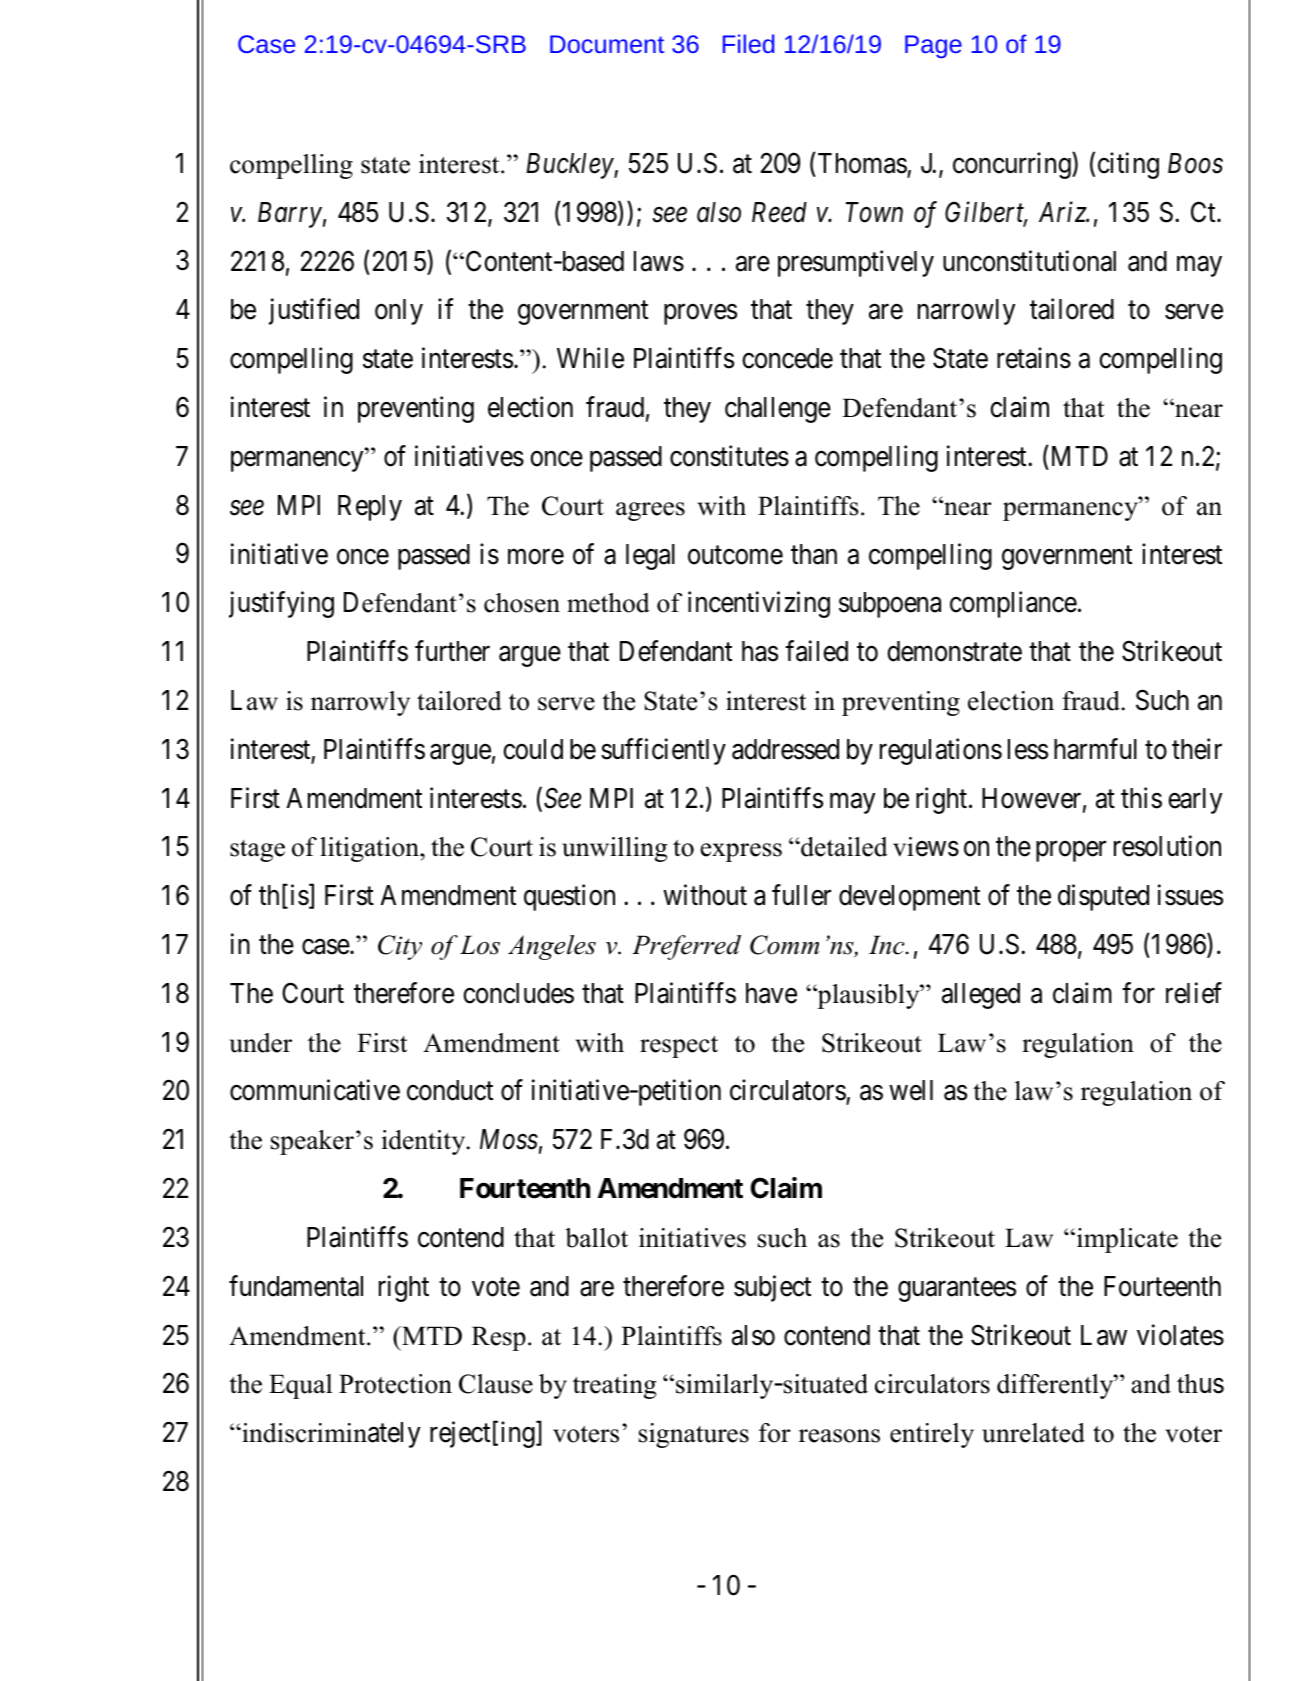 This page has width=1299, height=1681. What do you see at coordinates (290, 215) in the page?
I see `Barry` at bounding box center [290, 215].
